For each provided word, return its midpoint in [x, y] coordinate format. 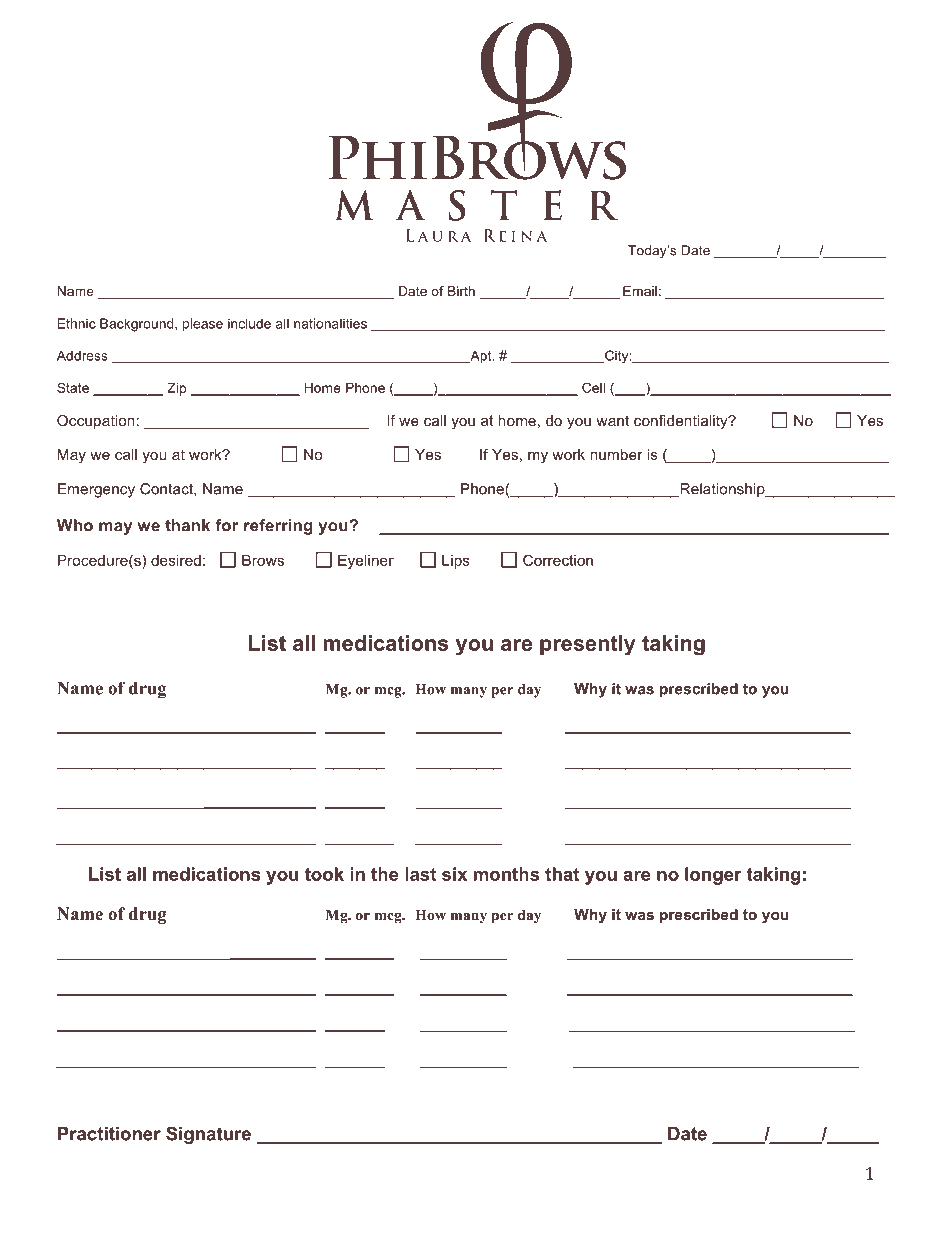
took [324, 874]
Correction [558, 560]
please [203, 325]
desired [176, 560]
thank [187, 525]
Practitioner [109, 1134]
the [385, 874]
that [562, 874]
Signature [208, 1135]
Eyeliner [366, 561]
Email [640, 291]
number [616, 454]
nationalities [330, 323]
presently [588, 645]
